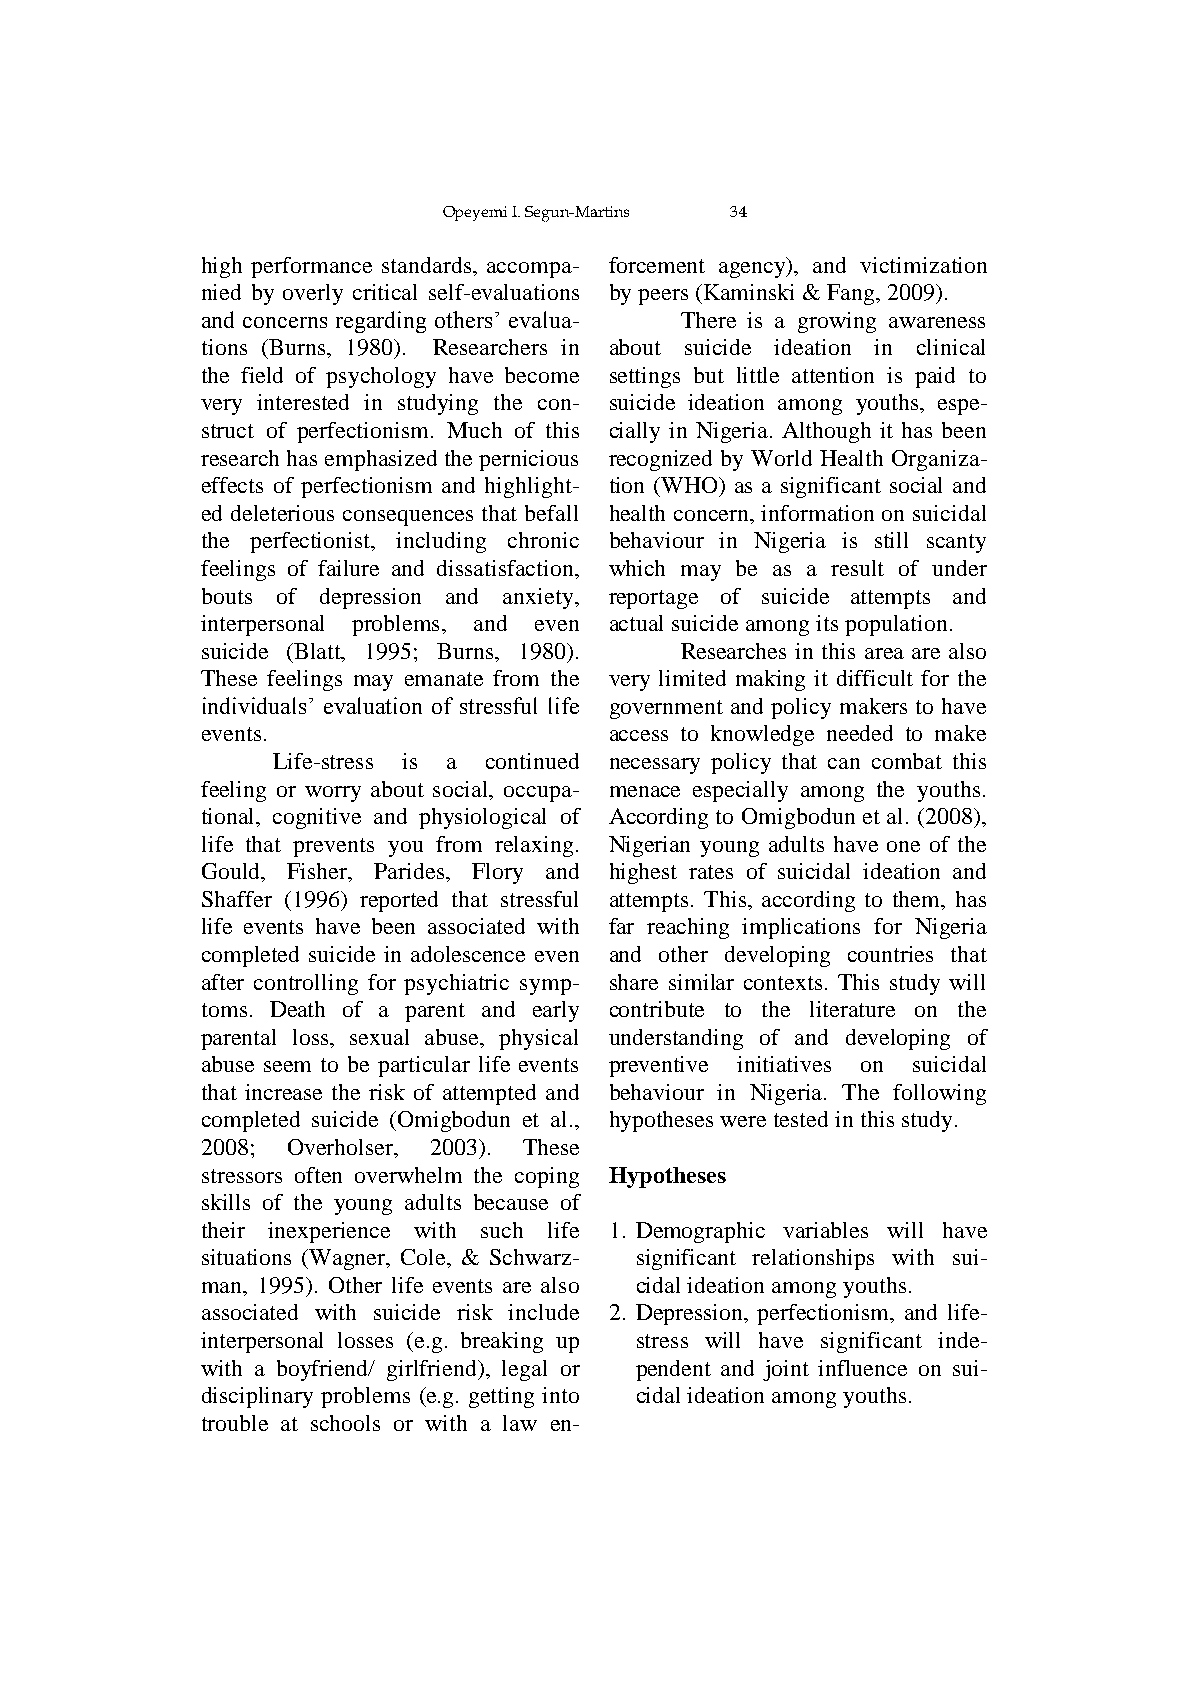 The width and height of the screenshot is (1189, 1682). Describe the element at coordinates (256, 705) in the screenshot. I see `individuals` at that location.
